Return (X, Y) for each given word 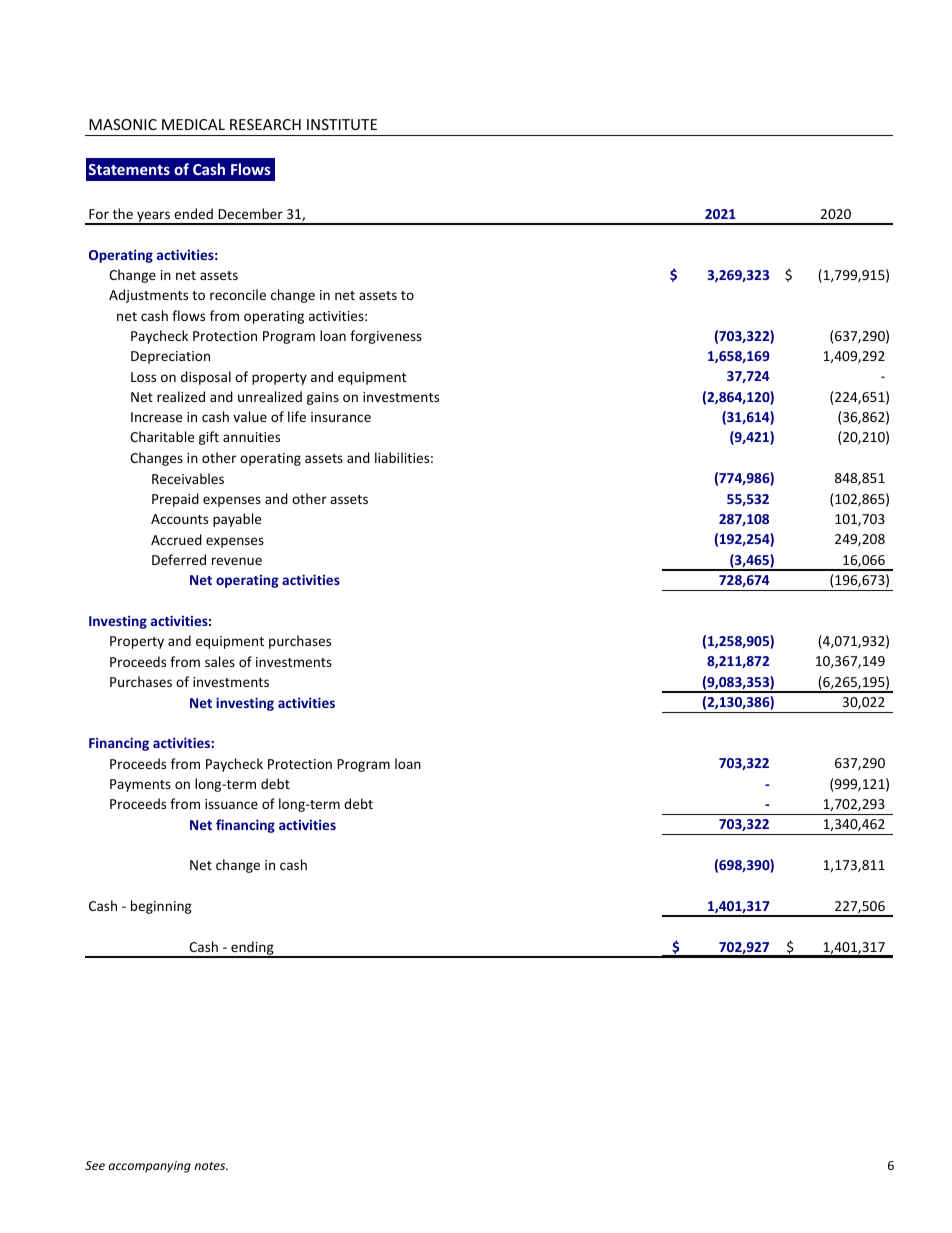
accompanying (150, 1167)
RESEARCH (265, 124)
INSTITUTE (342, 124)
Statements (129, 169)
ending (252, 949)
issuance (231, 804)
